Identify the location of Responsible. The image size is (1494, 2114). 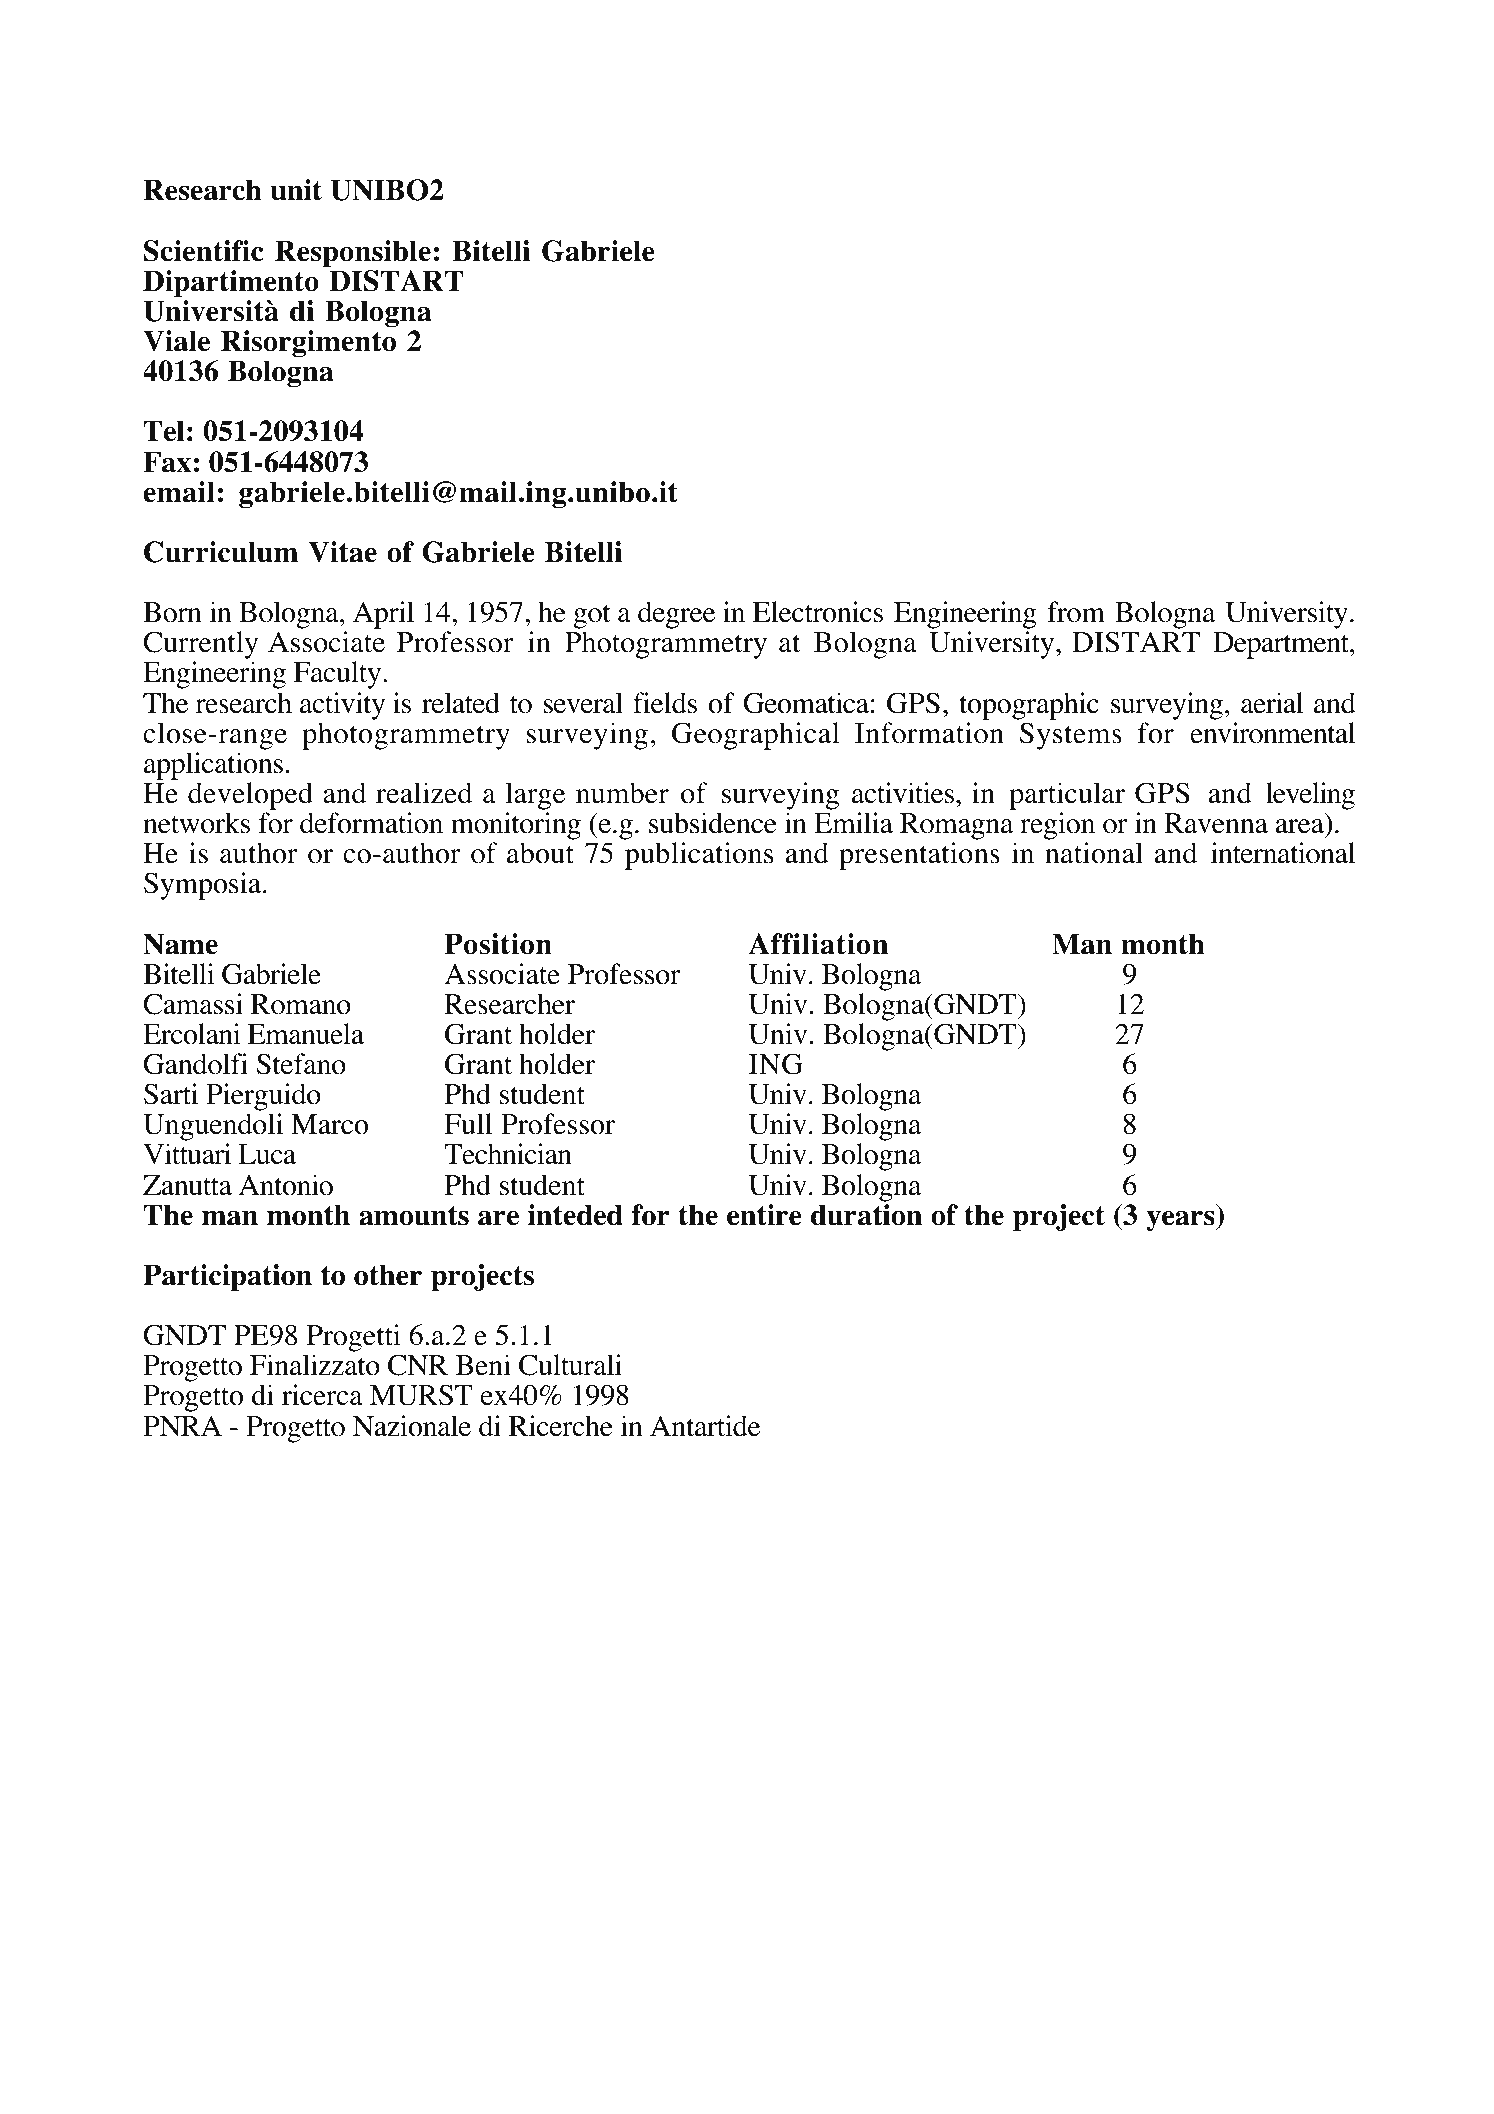
(353, 254).
